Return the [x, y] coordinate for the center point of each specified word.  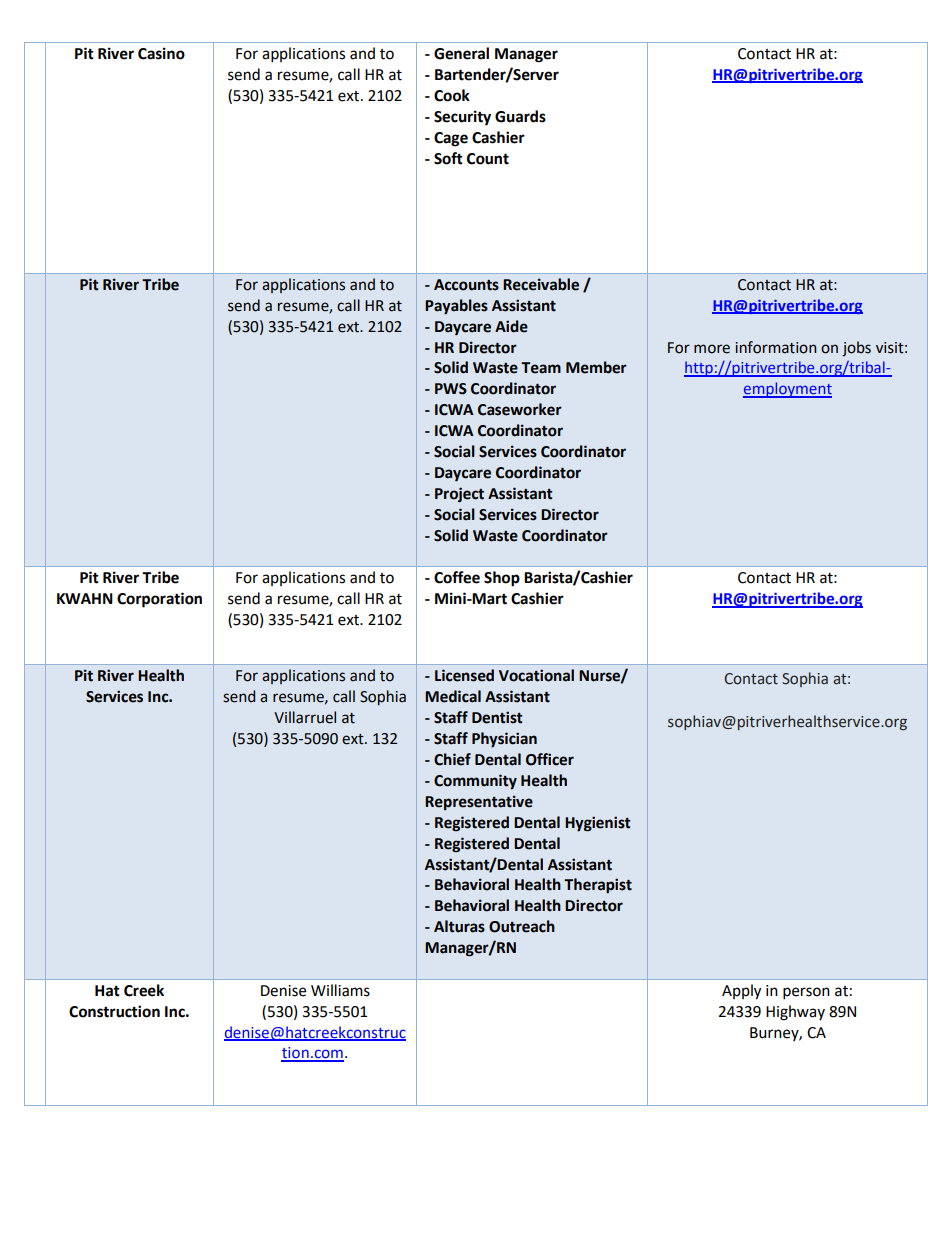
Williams [340, 990]
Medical [453, 696]
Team [541, 368]
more [712, 349]
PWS [451, 389]
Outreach [522, 926]
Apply [741, 992]
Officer [550, 759]
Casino [161, 53]
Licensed [464, 675]
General [461, 53]
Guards [520, 116]
